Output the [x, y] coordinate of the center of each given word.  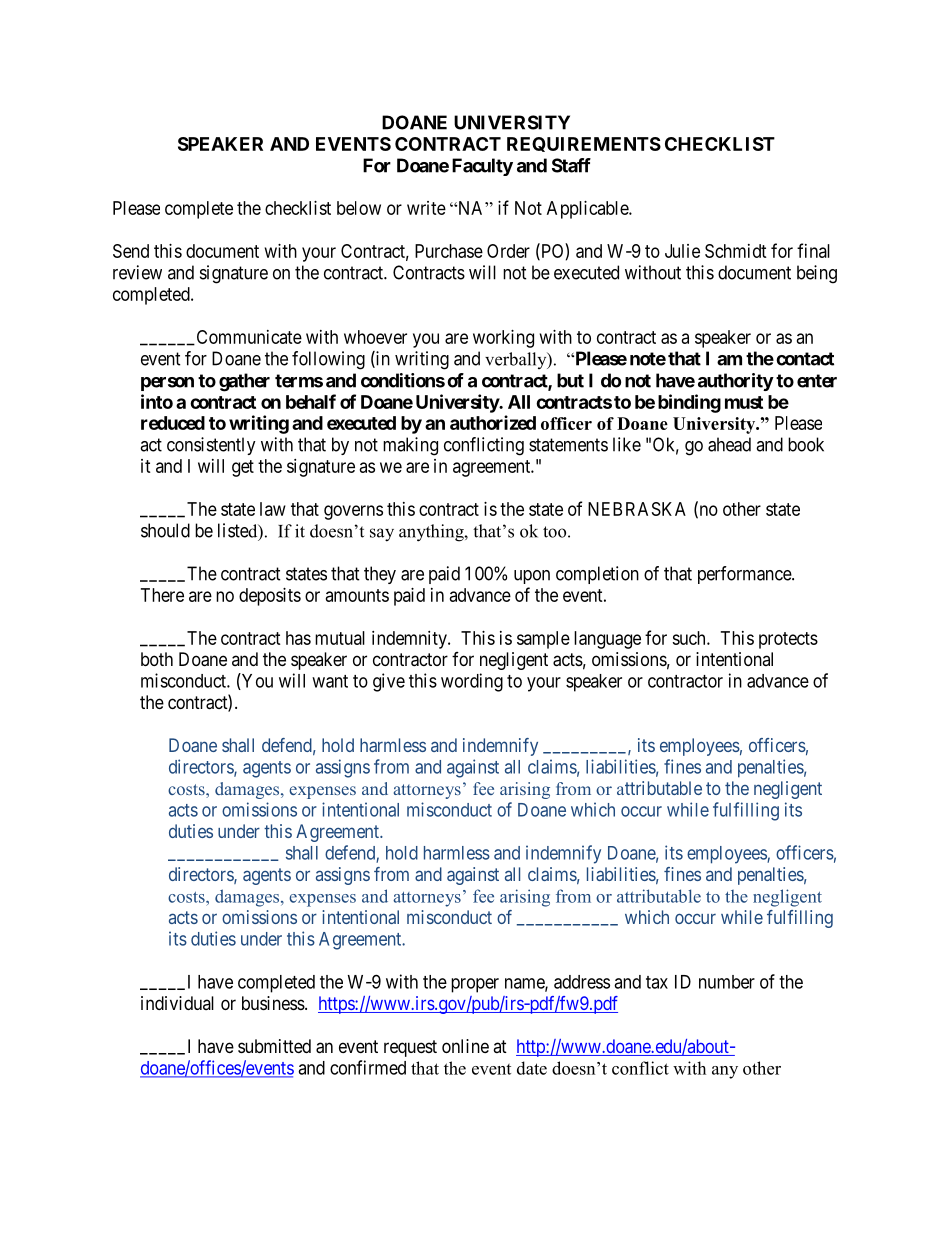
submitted [274, 1046]
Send [131, 251]
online [465, 1046]
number [727, 982]
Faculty [482, 167]
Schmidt [736, 251]
